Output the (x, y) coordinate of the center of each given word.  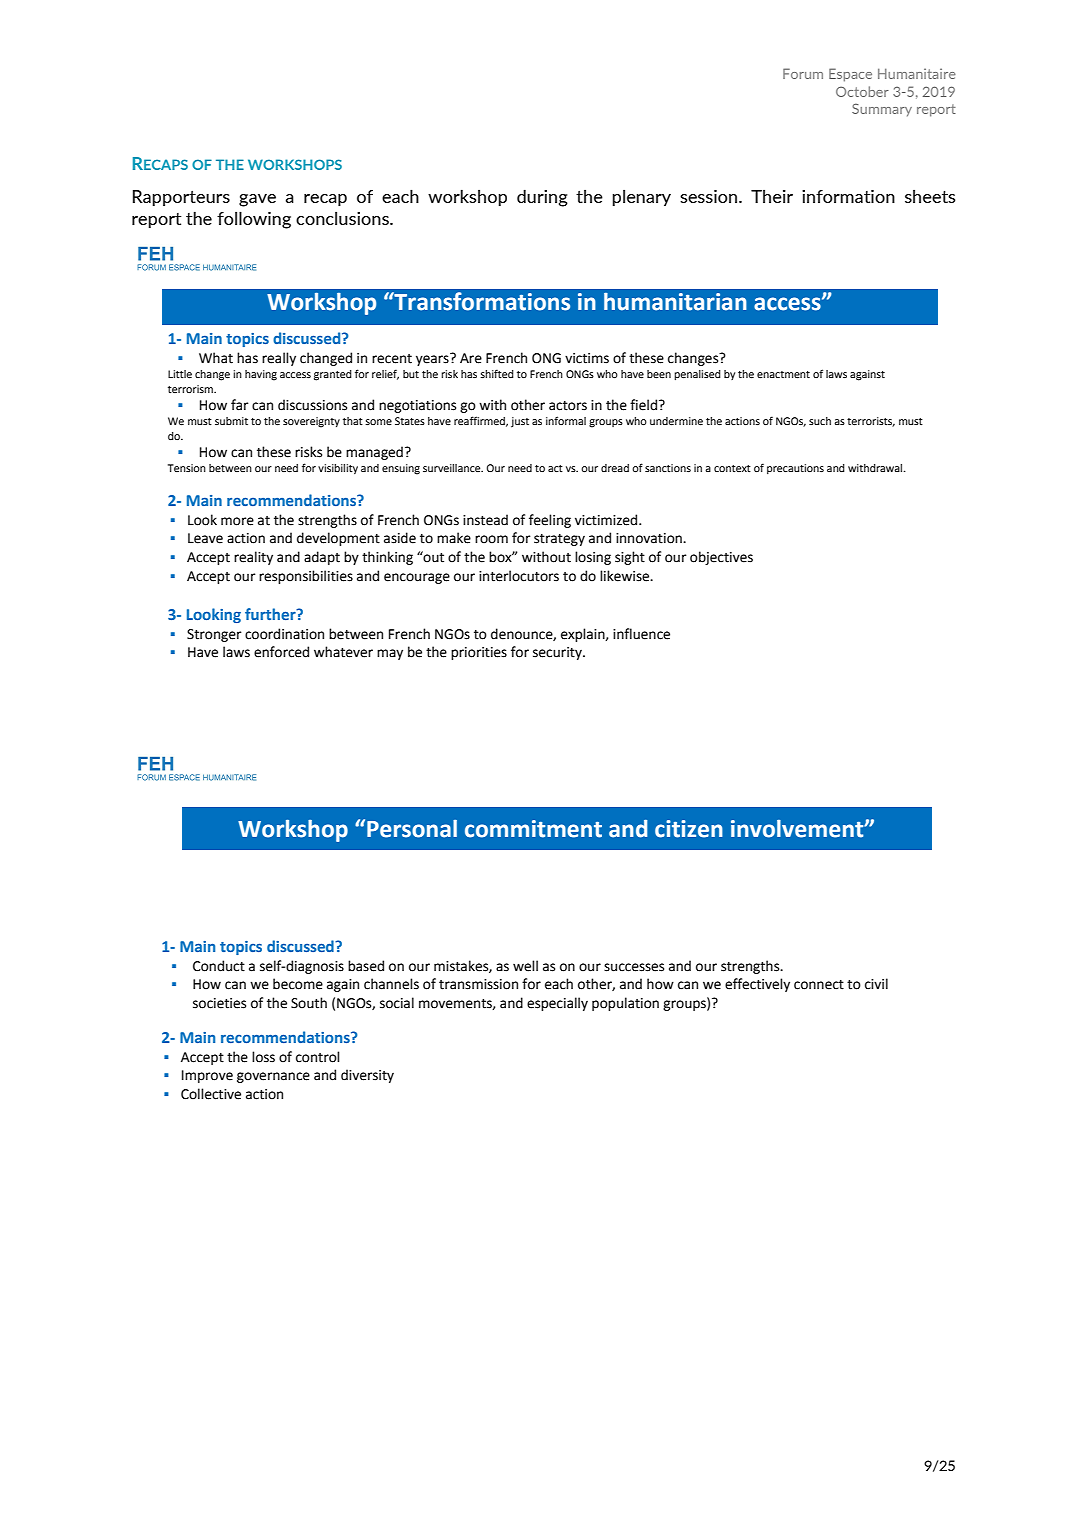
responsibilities (306, 577)
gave (257, 200)
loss (263, 1057)
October (862, 91)
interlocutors (519, 576)
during (542, 198)
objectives (721, 558)
